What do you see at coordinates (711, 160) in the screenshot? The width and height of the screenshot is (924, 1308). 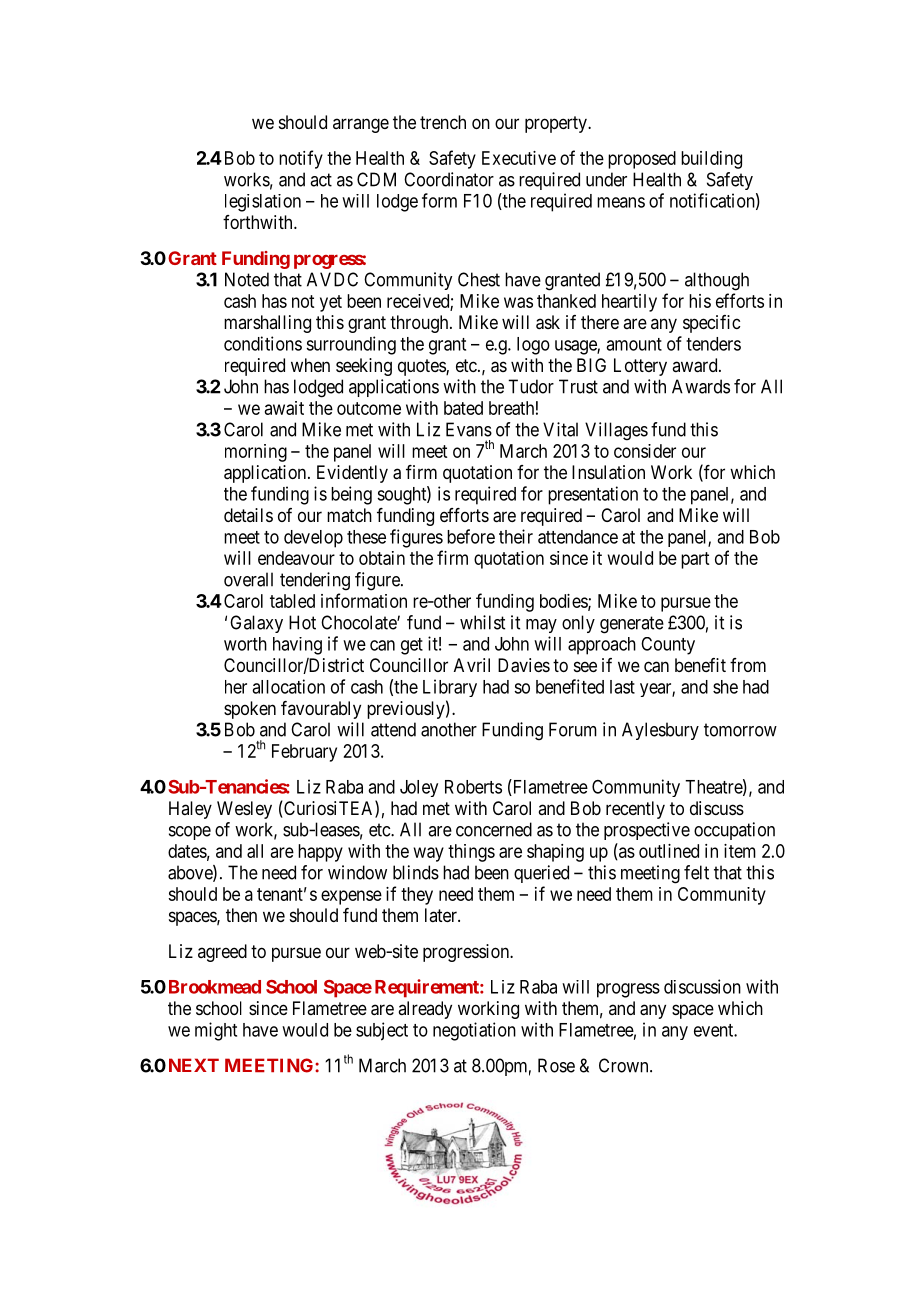 I see `building` at bounding box center [711, 160].
